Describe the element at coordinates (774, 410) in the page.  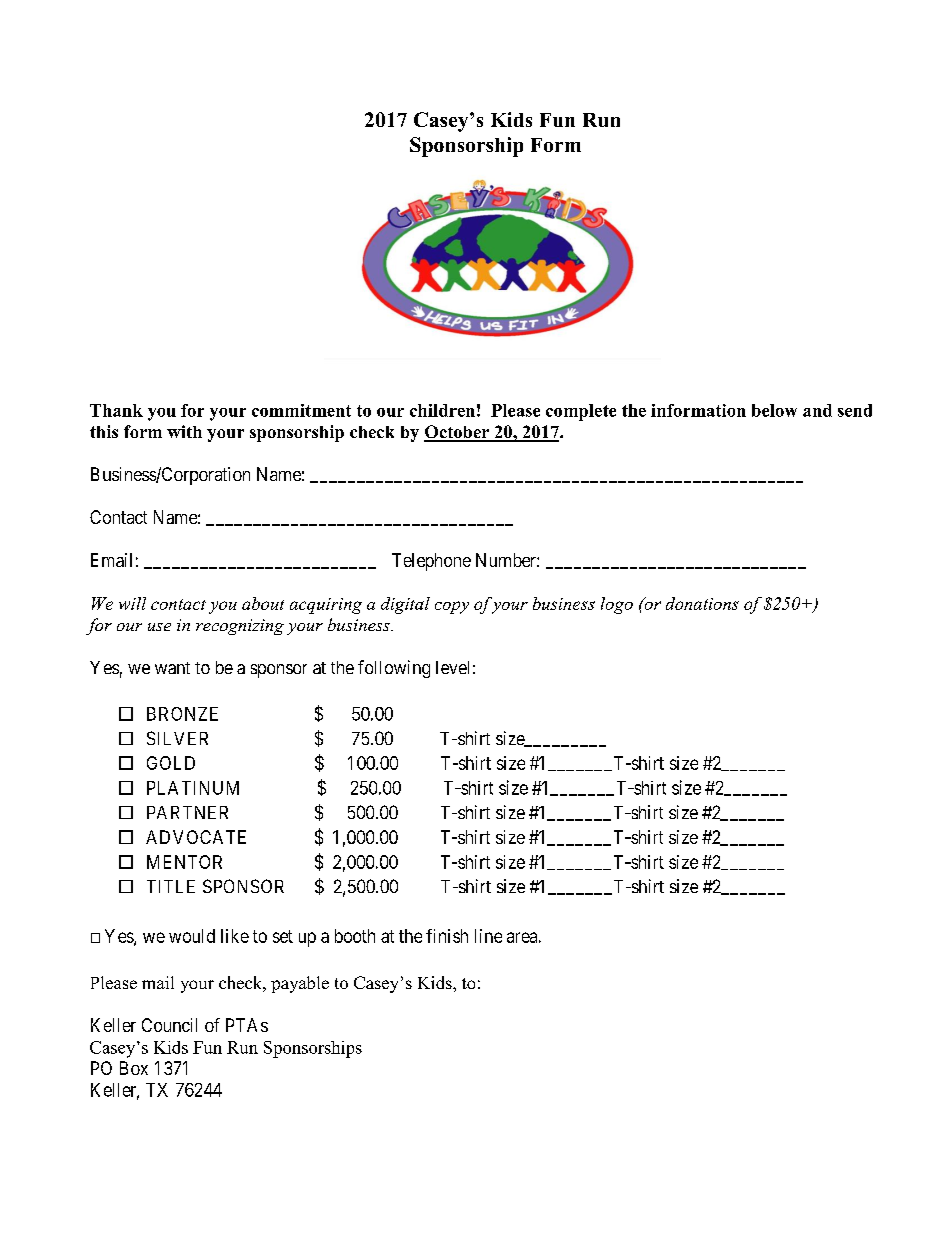
I see `below` at that location.
